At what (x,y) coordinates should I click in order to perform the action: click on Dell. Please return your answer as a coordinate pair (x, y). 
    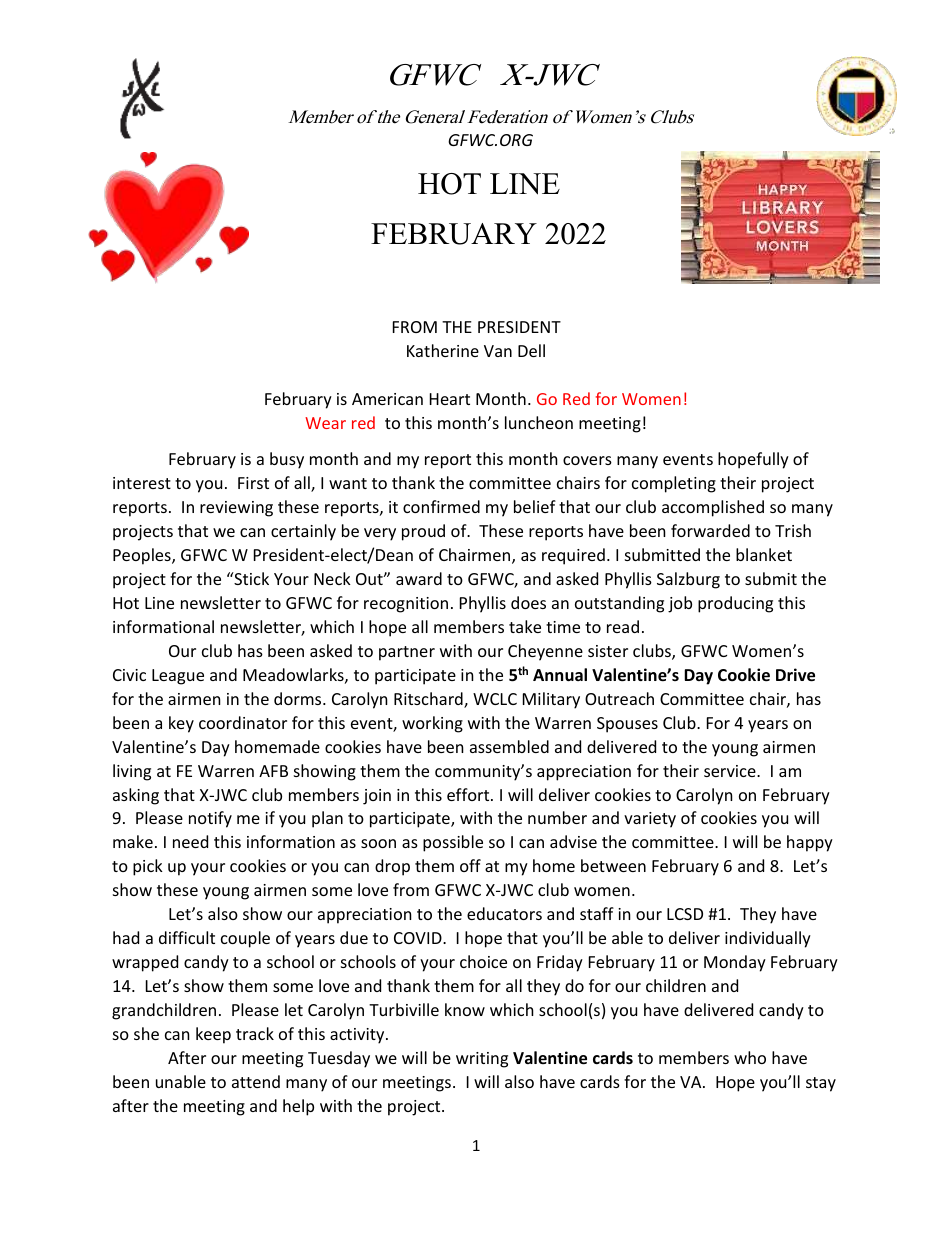
    Looking at the image, I should click on (531, 350).
